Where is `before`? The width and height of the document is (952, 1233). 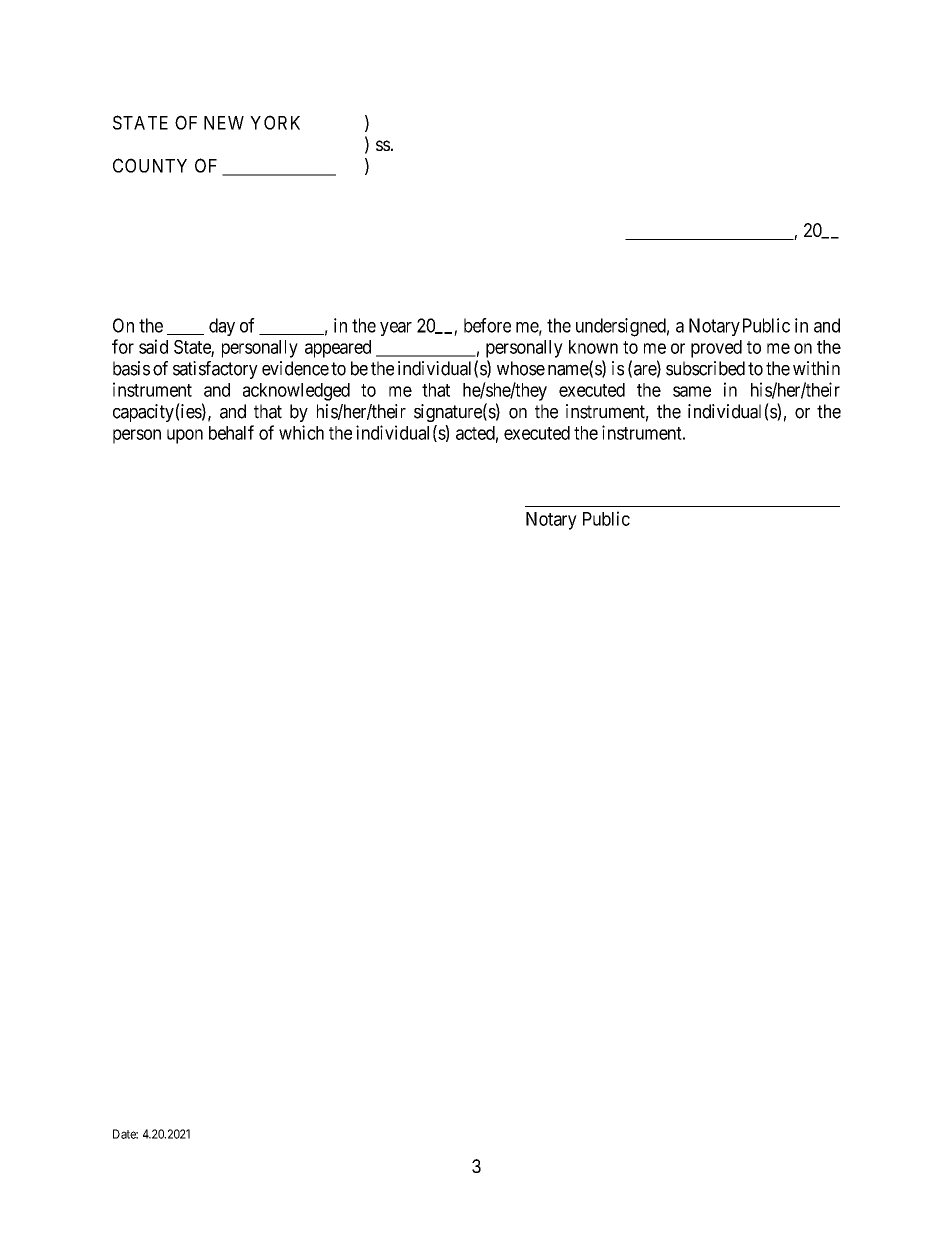
before is located at coordinates (487, 325).
